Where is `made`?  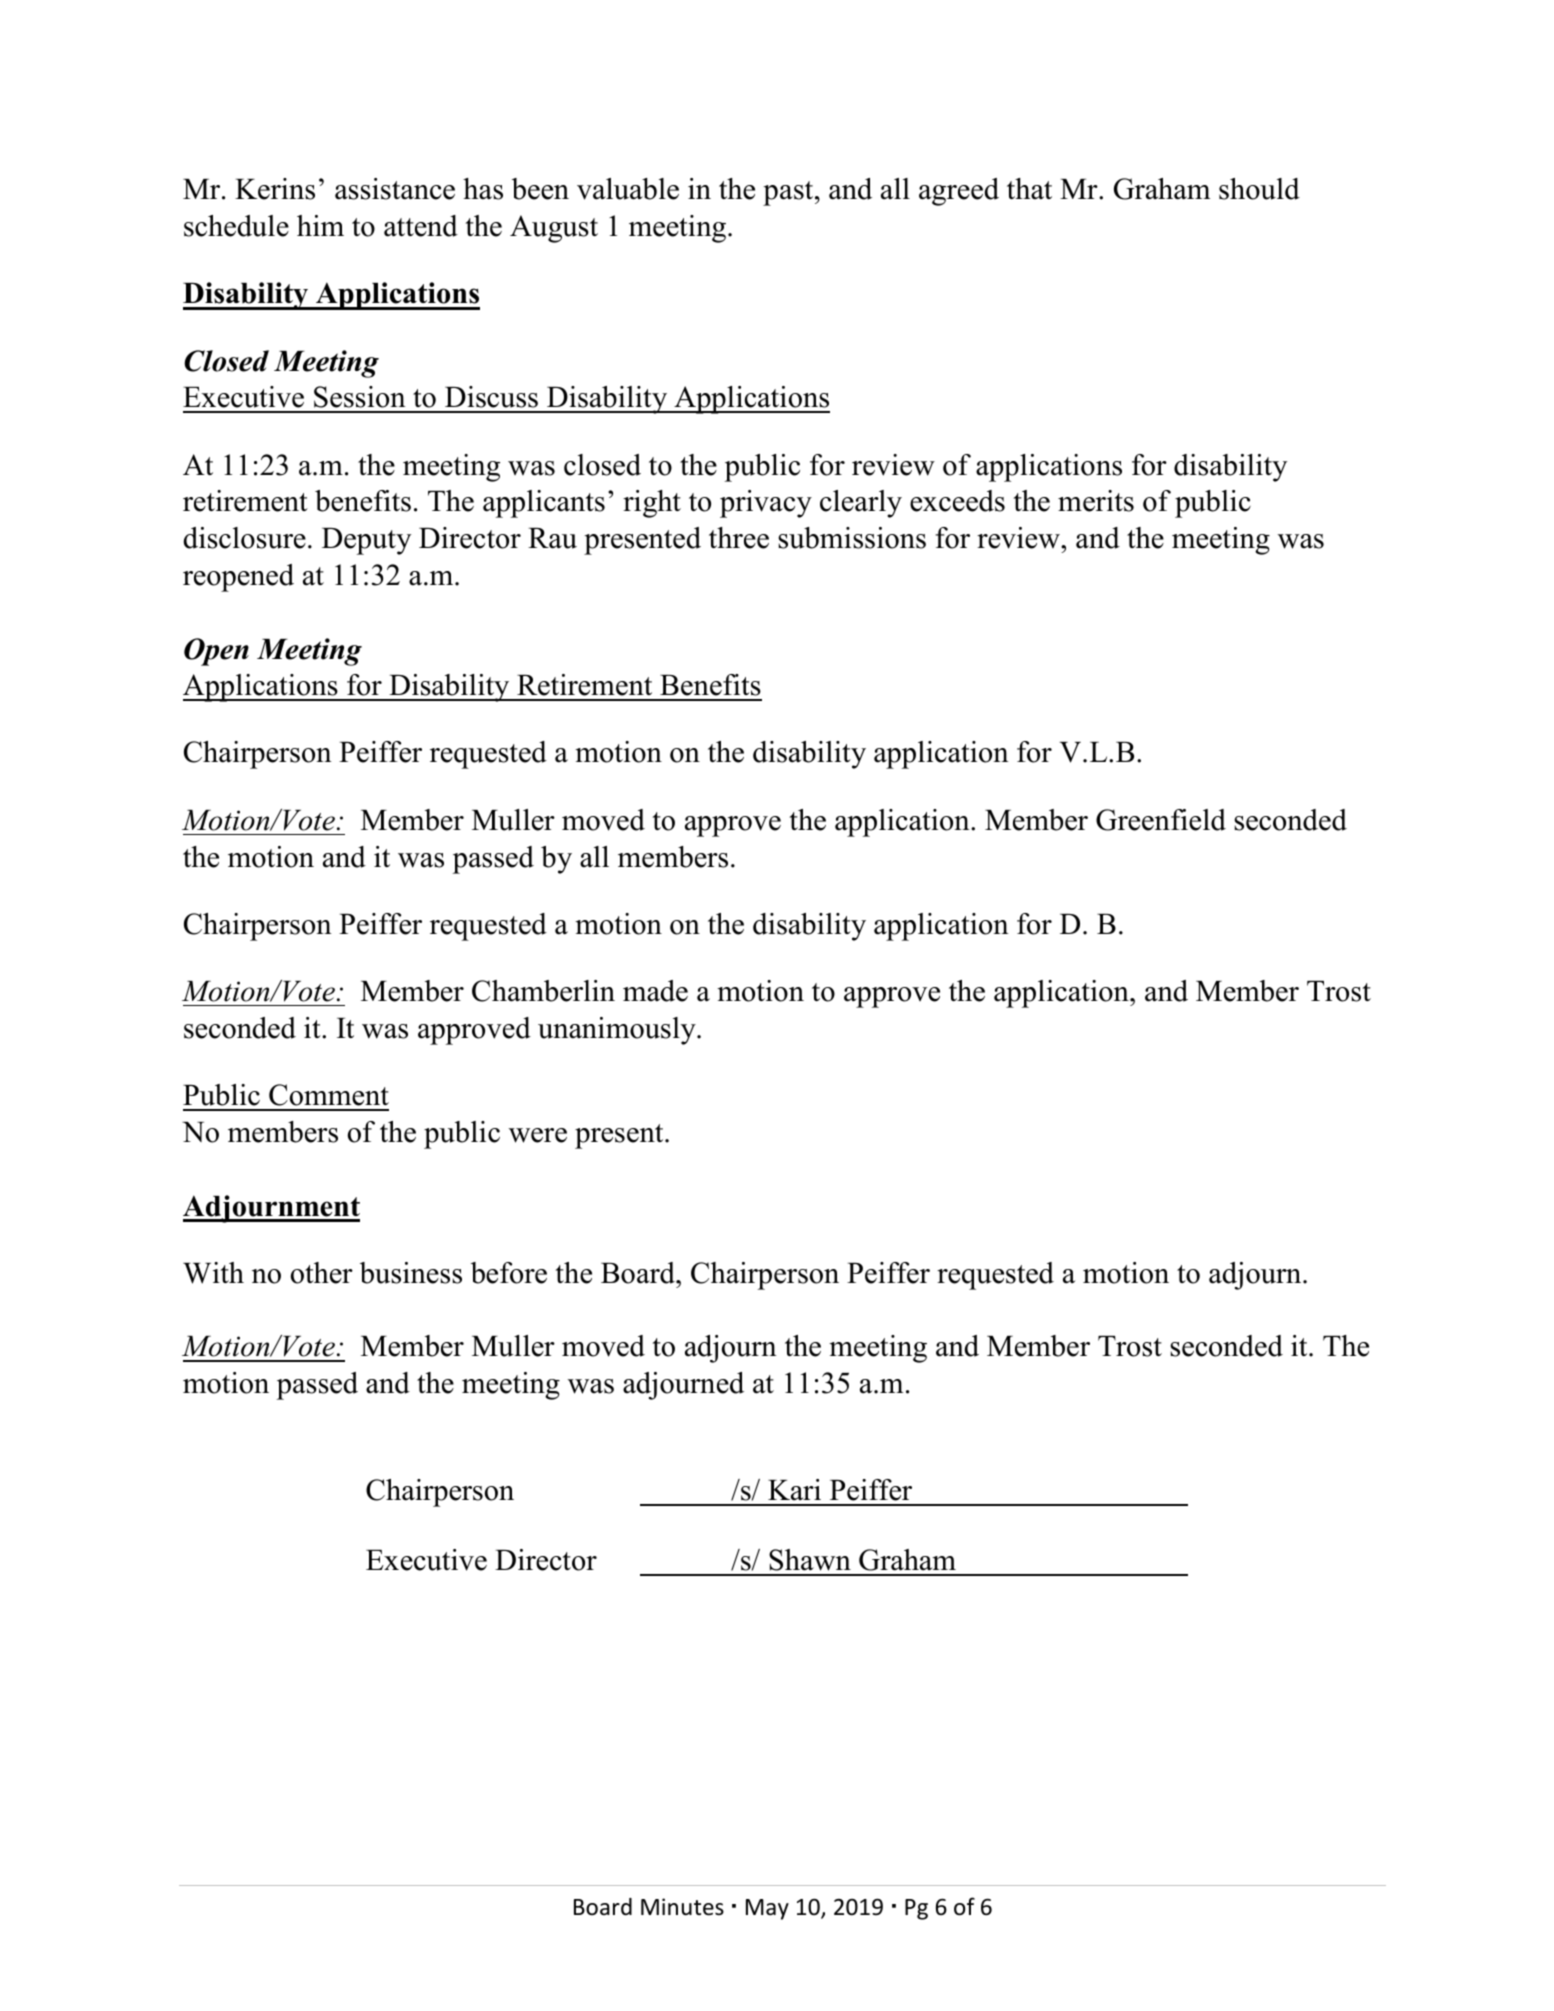
made is located at coordinates (655, 991).
